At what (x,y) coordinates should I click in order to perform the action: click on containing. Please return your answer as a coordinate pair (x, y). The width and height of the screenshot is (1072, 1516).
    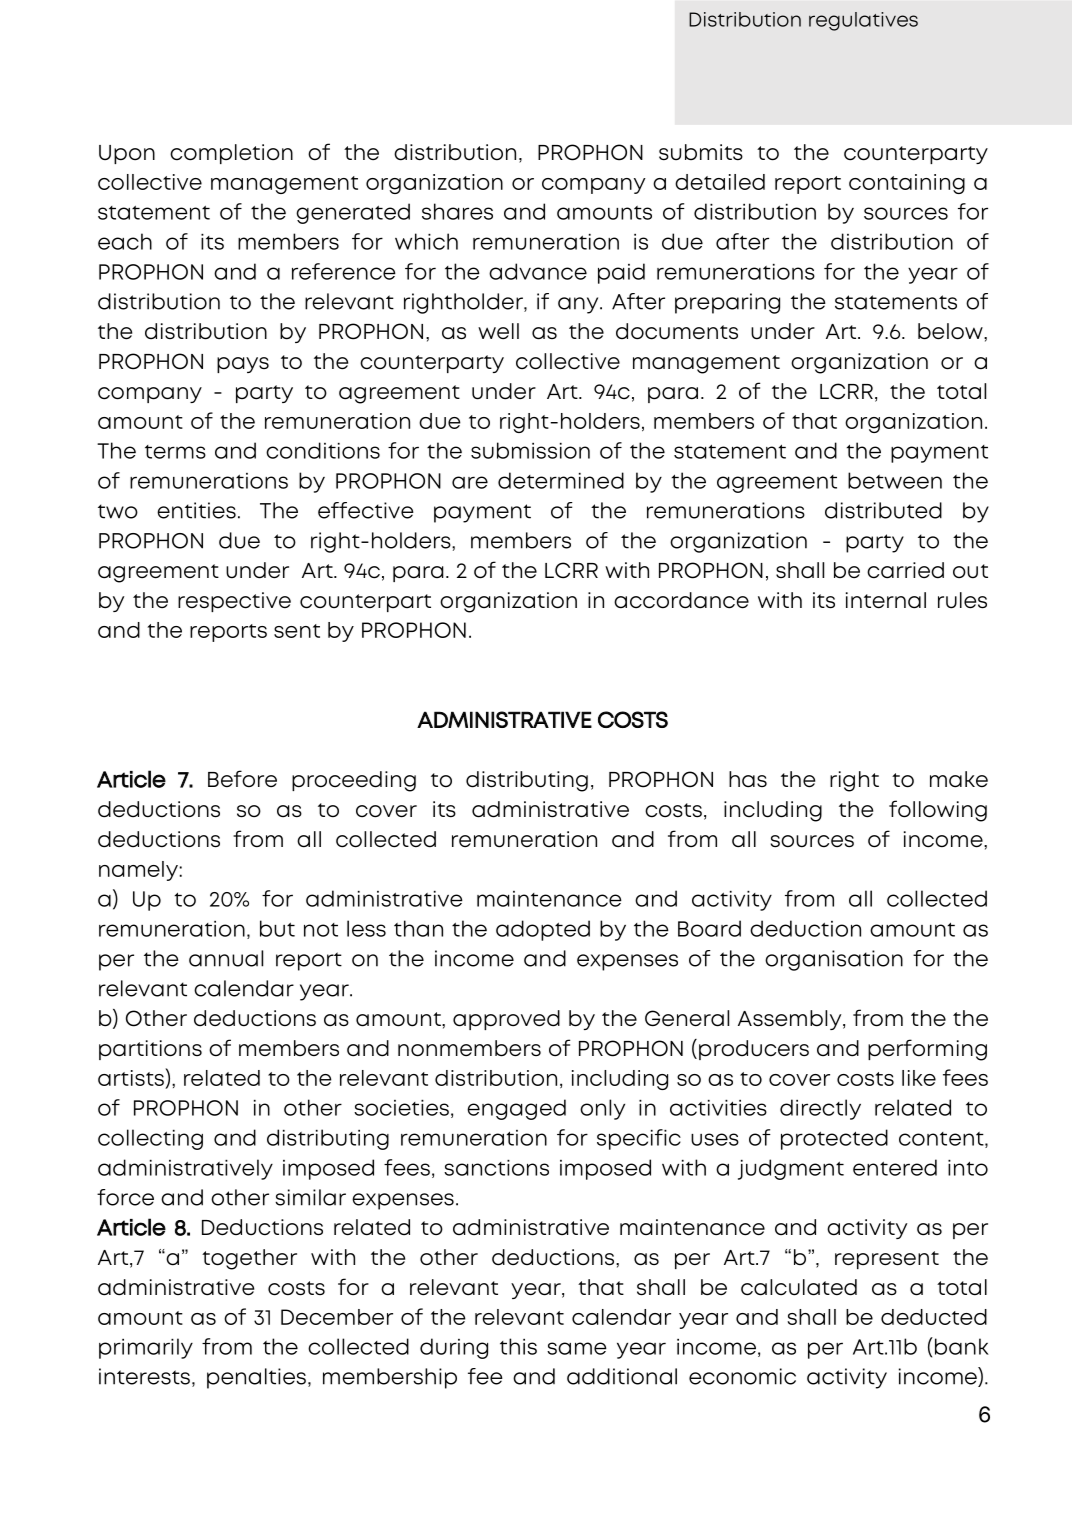
    Looking at the image, I should click on (907, 184).
